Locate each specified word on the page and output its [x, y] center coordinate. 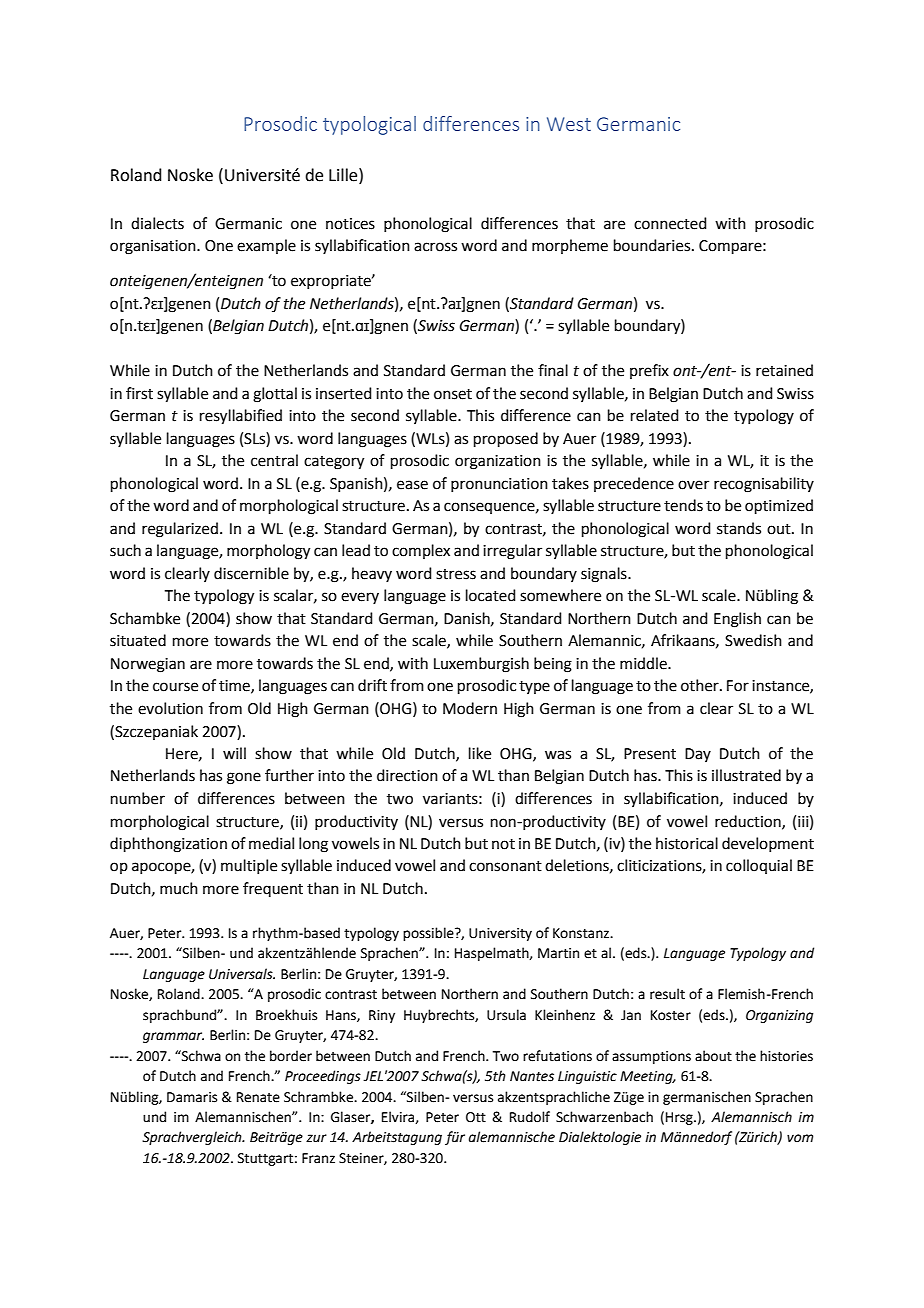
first [139, 393]
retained [784, 370]
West [569, 124]
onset [453, 394]
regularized [180, 530]
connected [670, 223]
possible [429, 934]
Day [698, 755]
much [179, 888]
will [234, 753]
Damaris [192, 1097]
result [667, 994]
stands [739, 528]
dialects [157, 223]
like [480, 753]
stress [456, 574]
